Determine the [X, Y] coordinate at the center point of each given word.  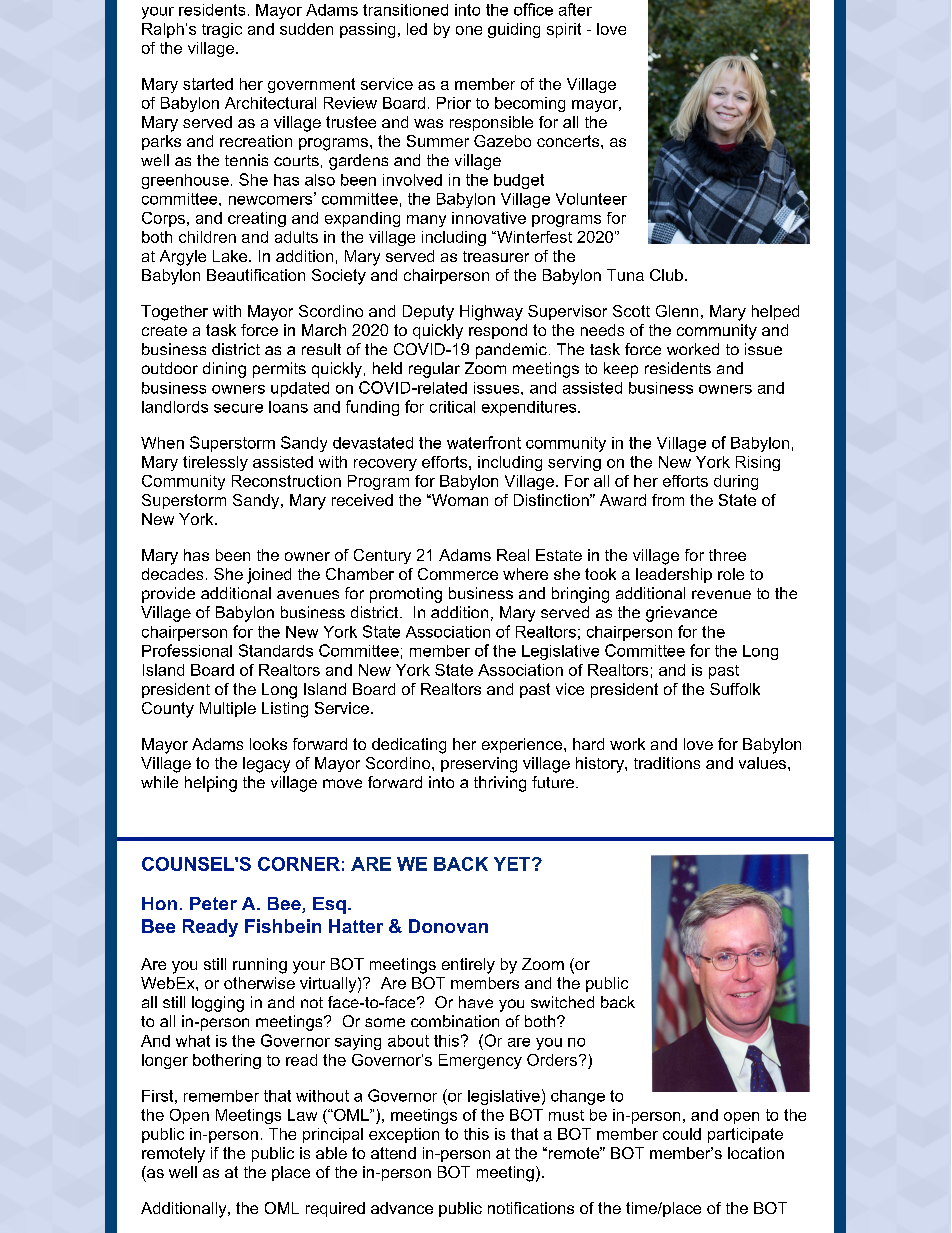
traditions [667, 763]
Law [302, 1115]
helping [211, 784]
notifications [531, 1208]
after [575, 9]
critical [452, 407]
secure [238, 408]
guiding [514, 30]
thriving [500, 784]
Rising [758, 463]
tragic [222, 30]
